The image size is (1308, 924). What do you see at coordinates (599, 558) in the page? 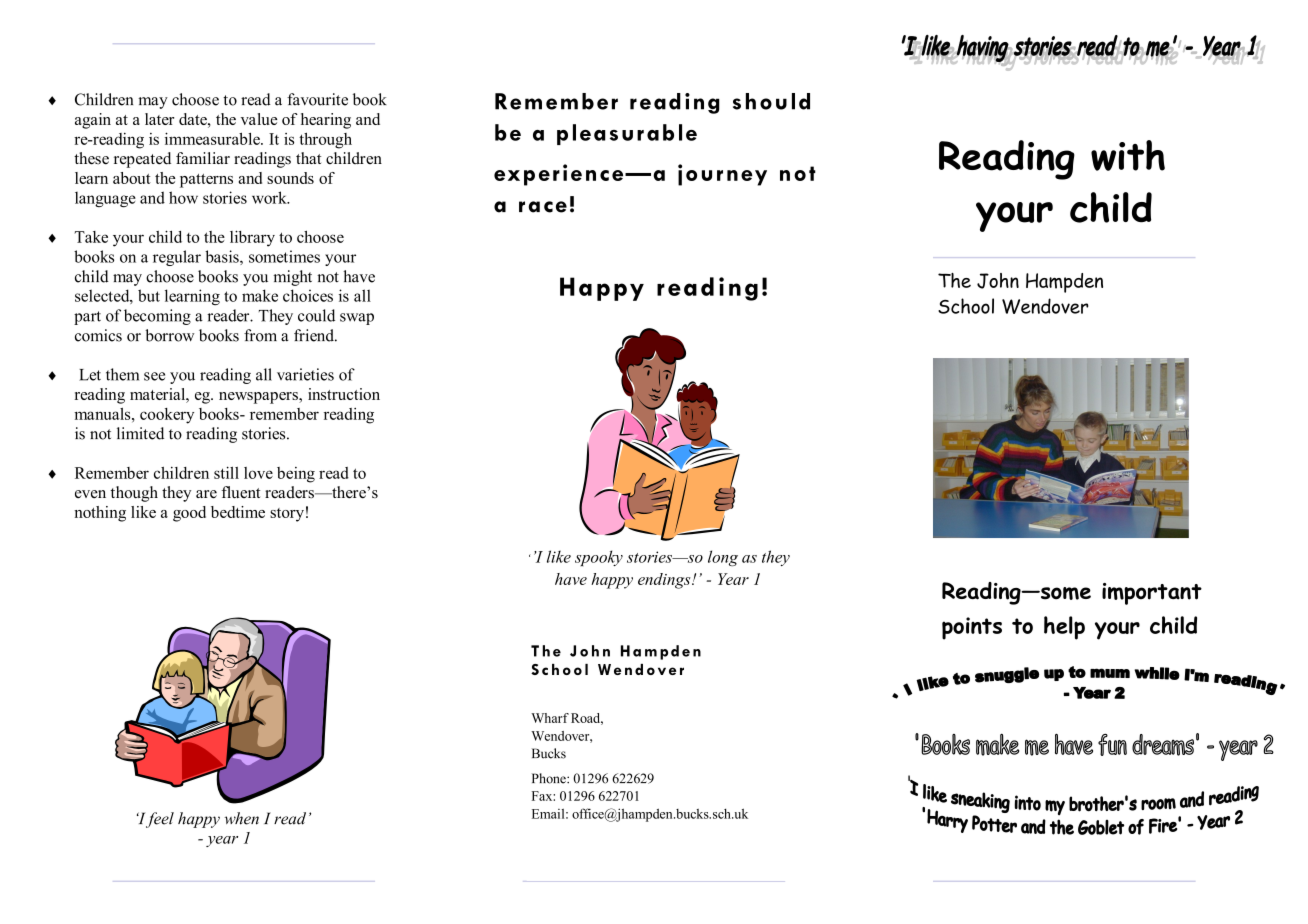
I see `spooky` at bounding box center [599, 558].
